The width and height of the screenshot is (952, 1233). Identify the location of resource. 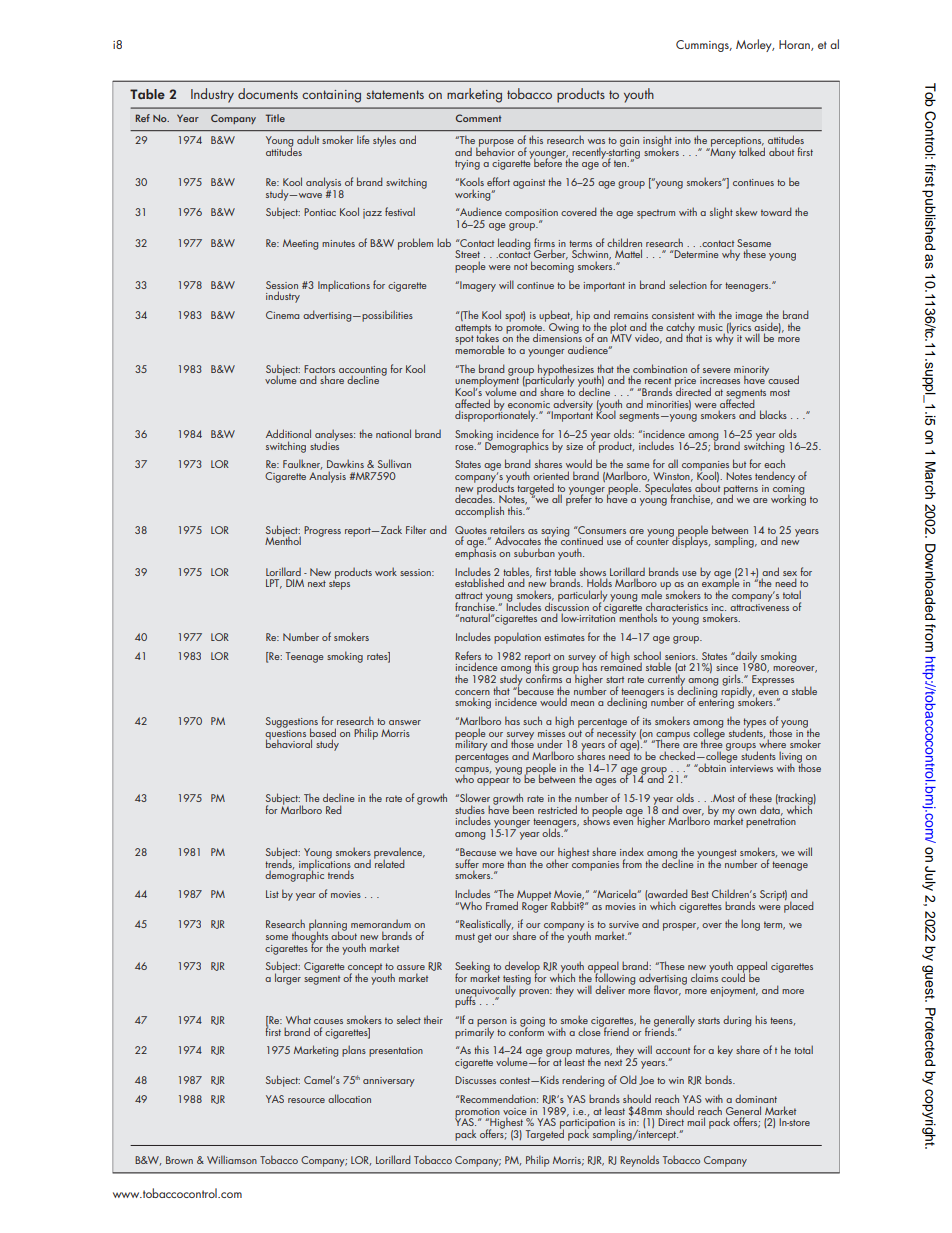
(306, 1100).
